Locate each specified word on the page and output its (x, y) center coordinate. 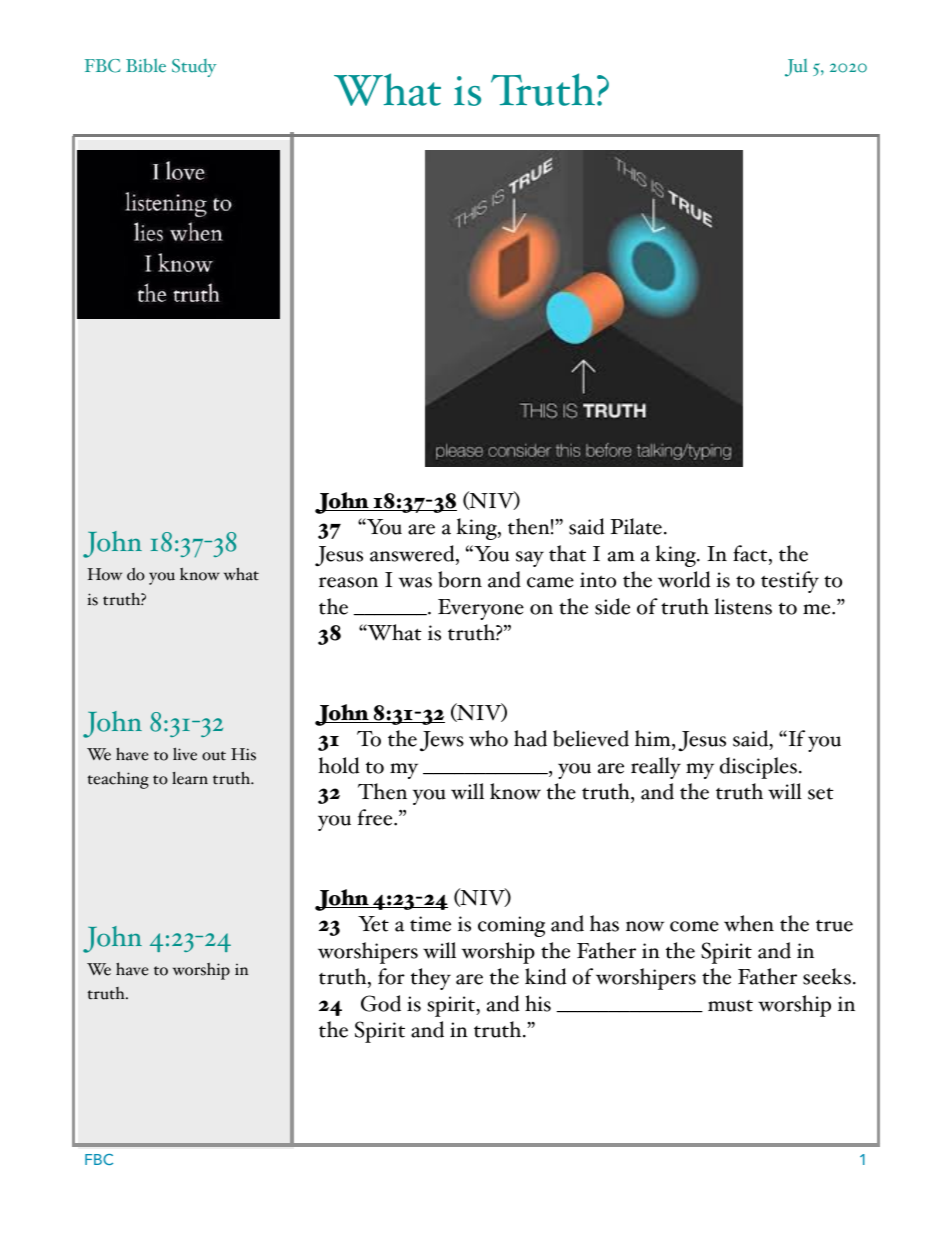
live (185, 754)
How (104, 574)
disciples (758, 768)
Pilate (636, 526)
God (381, 1003)
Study (194, 68)
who (488, 738)
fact (751, 553)
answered (413, 553)
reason (348, 582)
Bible (146, 65)
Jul (796, 68)
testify (790, 582)
